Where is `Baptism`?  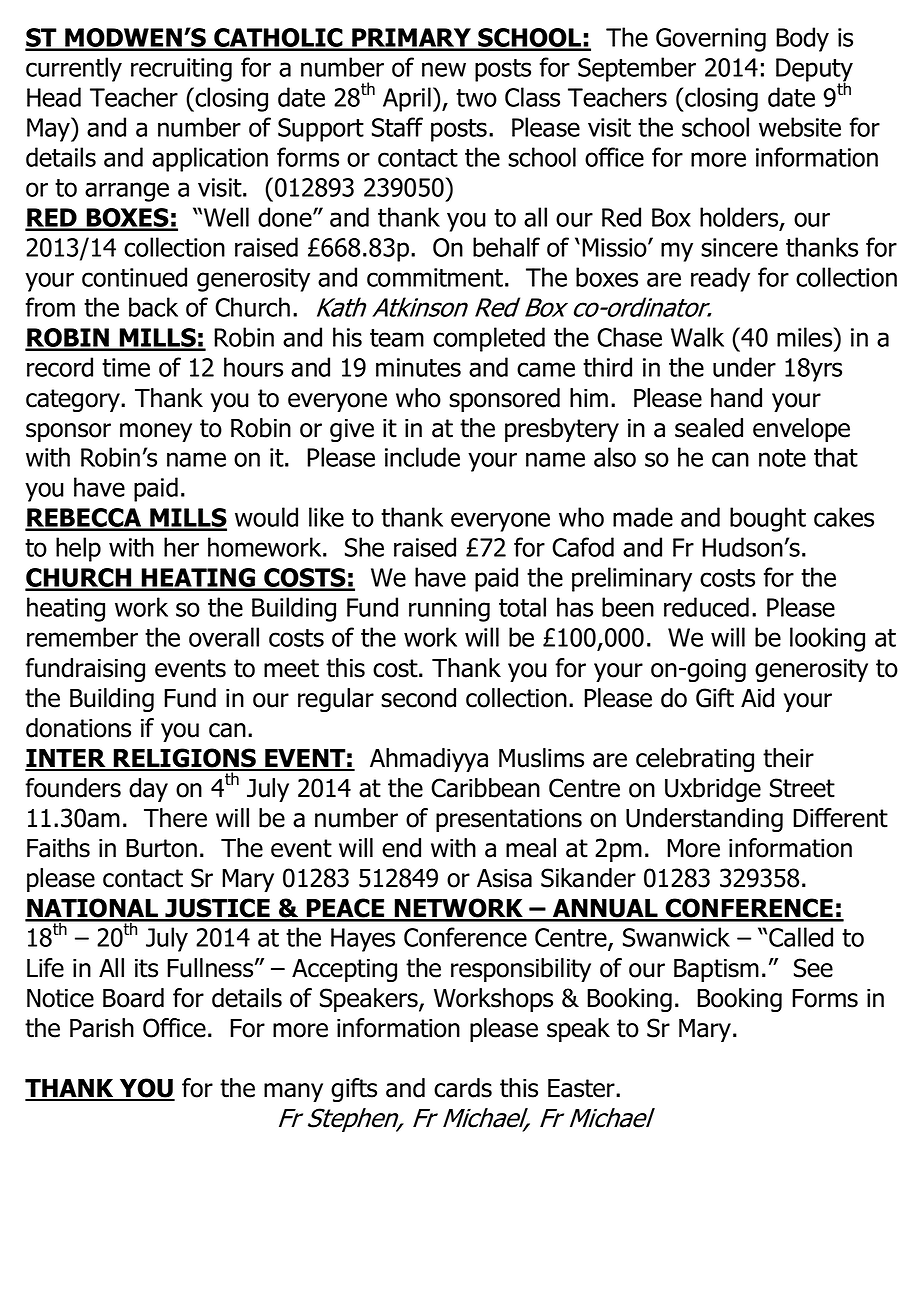
Baptism is located at coordinates (716, 970).
